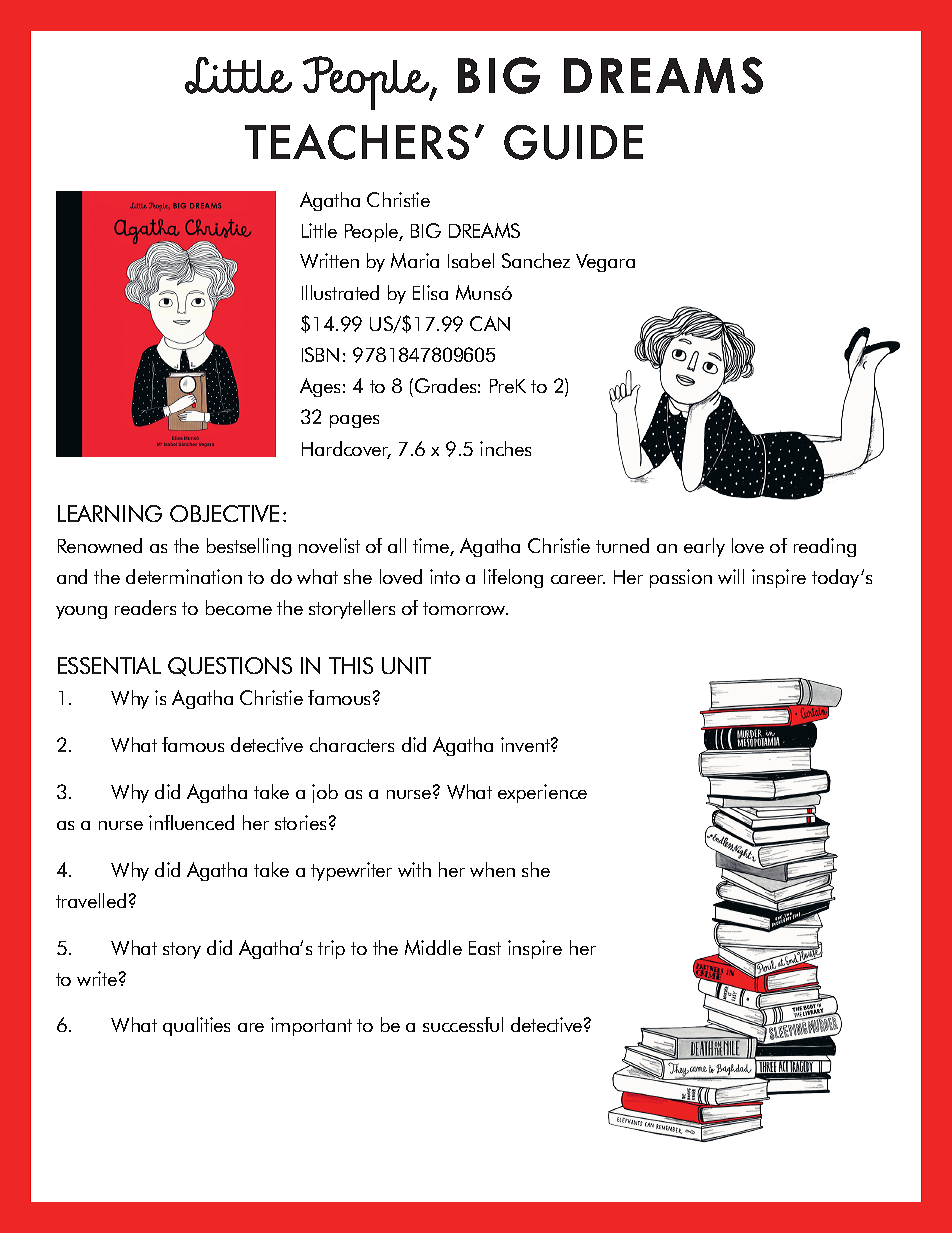 The height and width of the screenshot is (1233, 952). Describe the element at coordinates (352, 744) in the screenshot. I see `characters` at that location.
